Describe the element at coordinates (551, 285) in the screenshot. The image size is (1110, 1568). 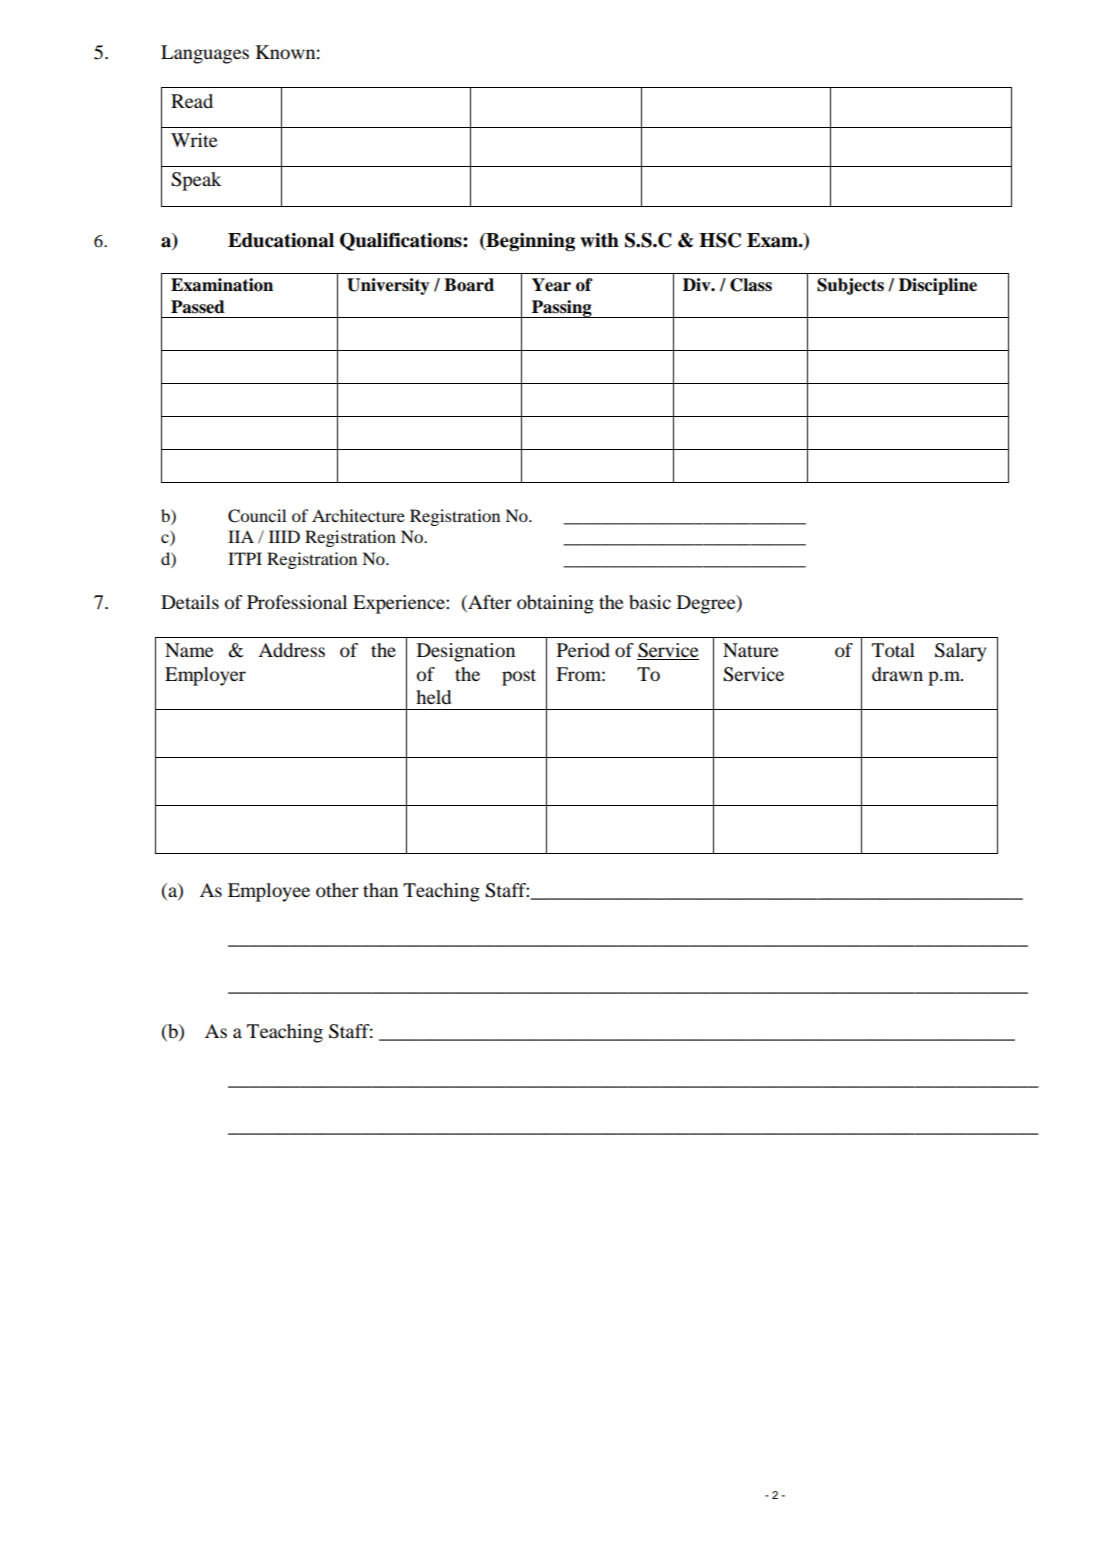
I see `Year` at that location.
